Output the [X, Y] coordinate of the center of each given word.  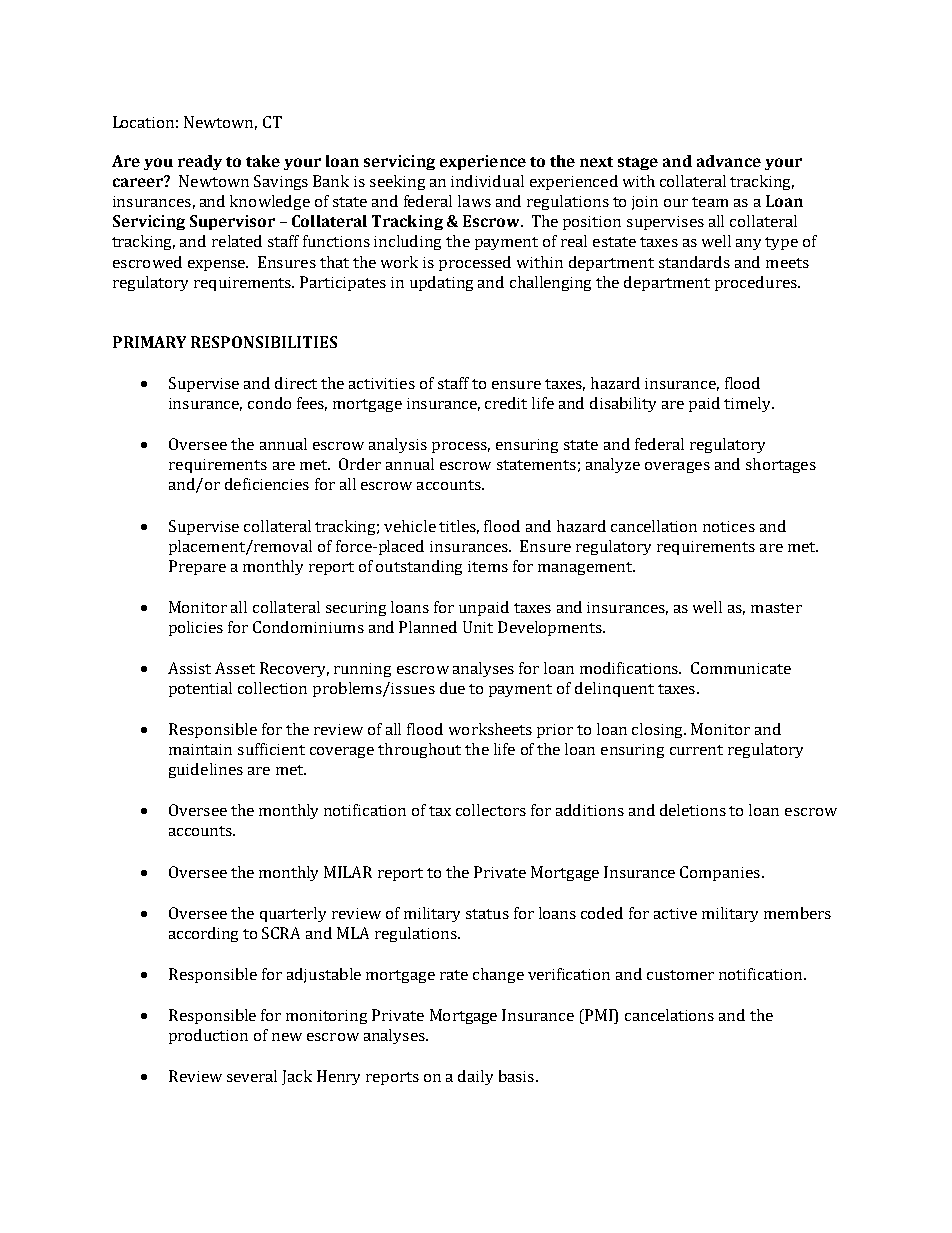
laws [474, 201]
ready [200, 162]
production [208, 1036]
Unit [478, 627]
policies [196, 628]
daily [475, 1077]
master [776, 608]
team [710, 202]
